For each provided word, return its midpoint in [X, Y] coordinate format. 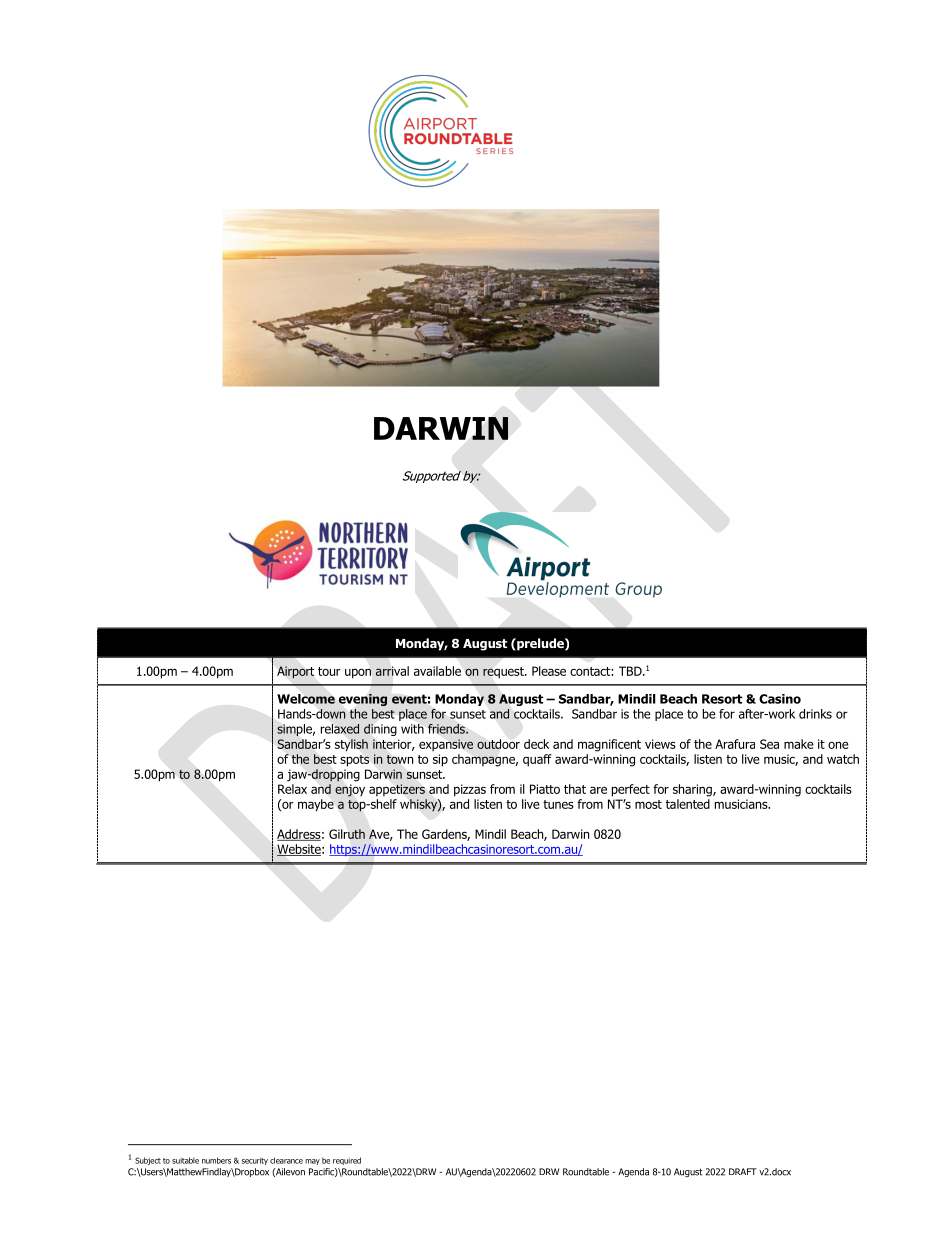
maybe [316, 805]
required [347, 1161]
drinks [815, 714]
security [255, 1161]
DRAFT [743, 1171]
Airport [295, 672]
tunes [558, 804]
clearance [286, 1160]
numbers [216, 1160]
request [504, 673]
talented [688, 804]
